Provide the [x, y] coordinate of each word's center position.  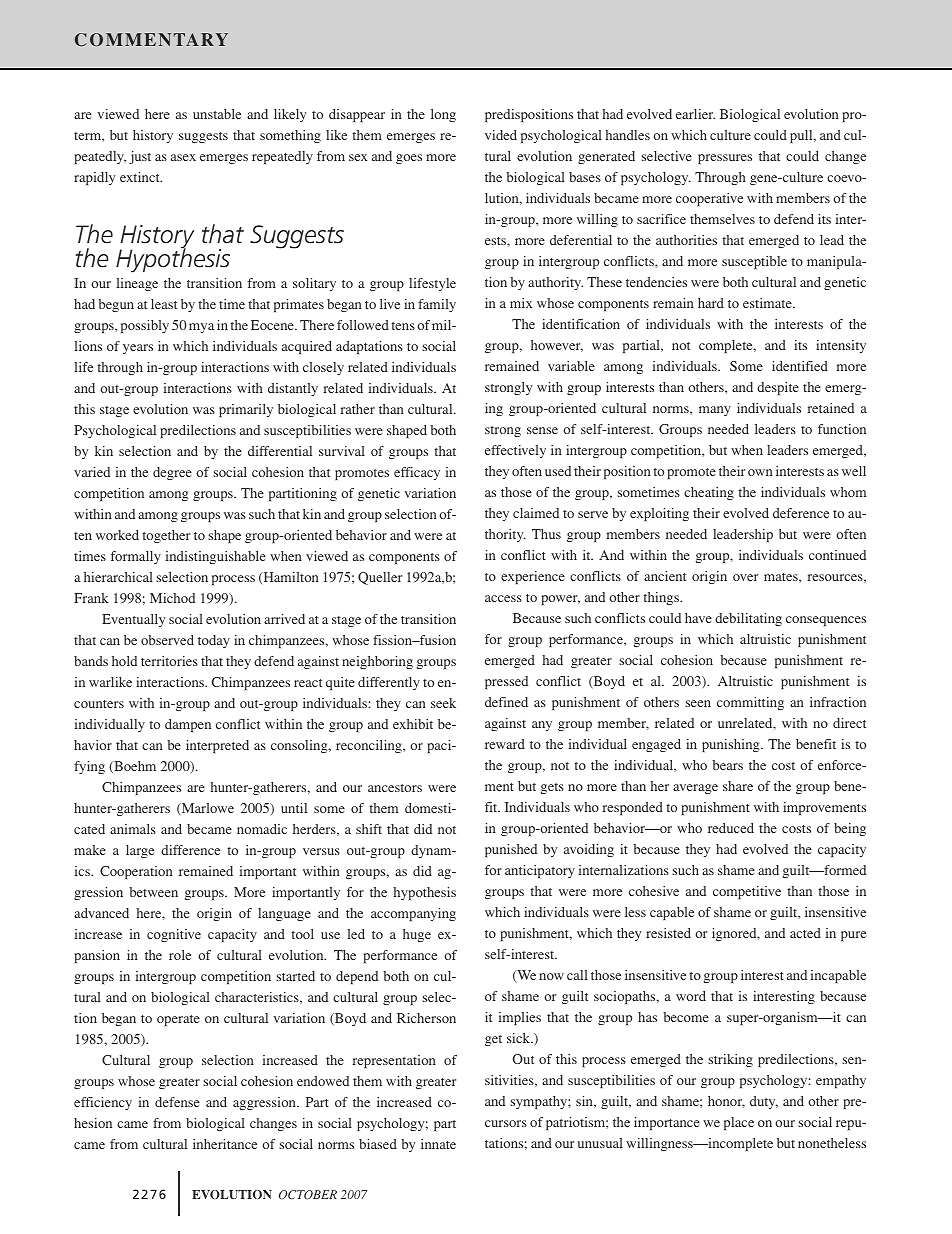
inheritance [225, 1144]
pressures [725, 159]
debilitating [748, 619]
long [443, 115]
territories [169, 661]
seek [443, 703]
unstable [217, 114]
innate [438, 1144]
